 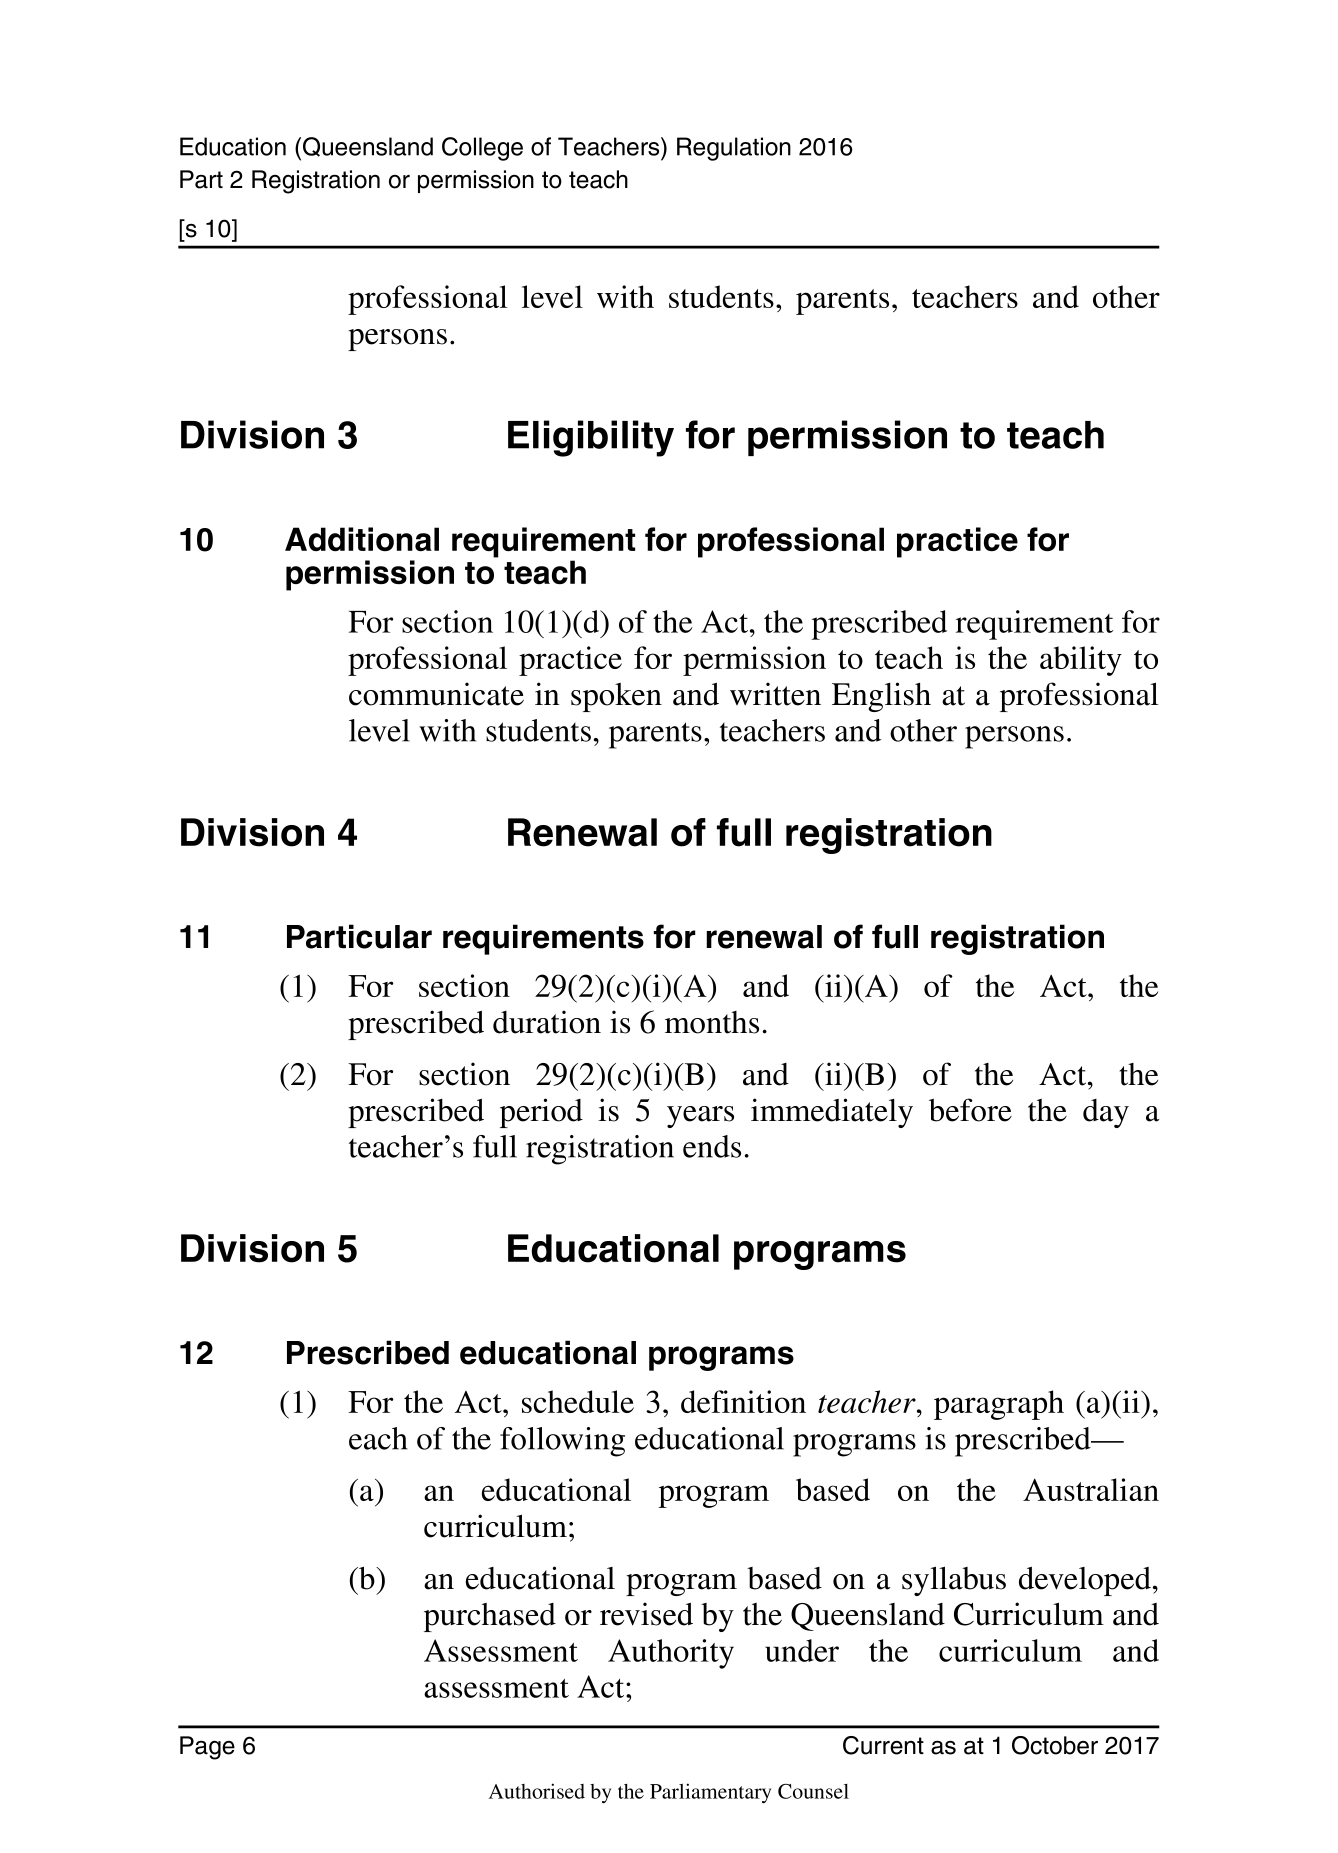 I want to click on paragraph, so click(x=999, y=1405).
